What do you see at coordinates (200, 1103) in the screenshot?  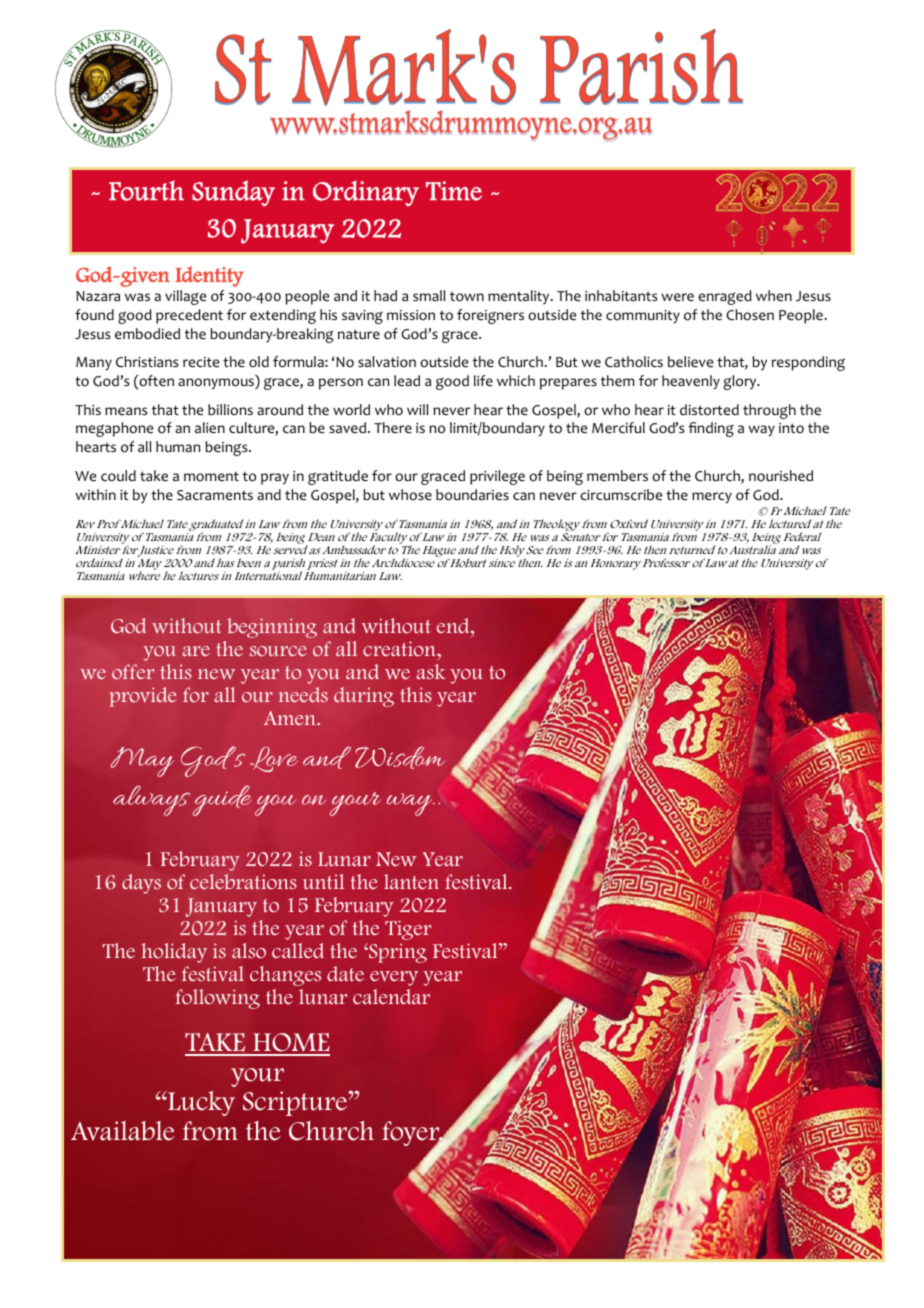 I see `Lucky` at bounding box center [200, 1103].
